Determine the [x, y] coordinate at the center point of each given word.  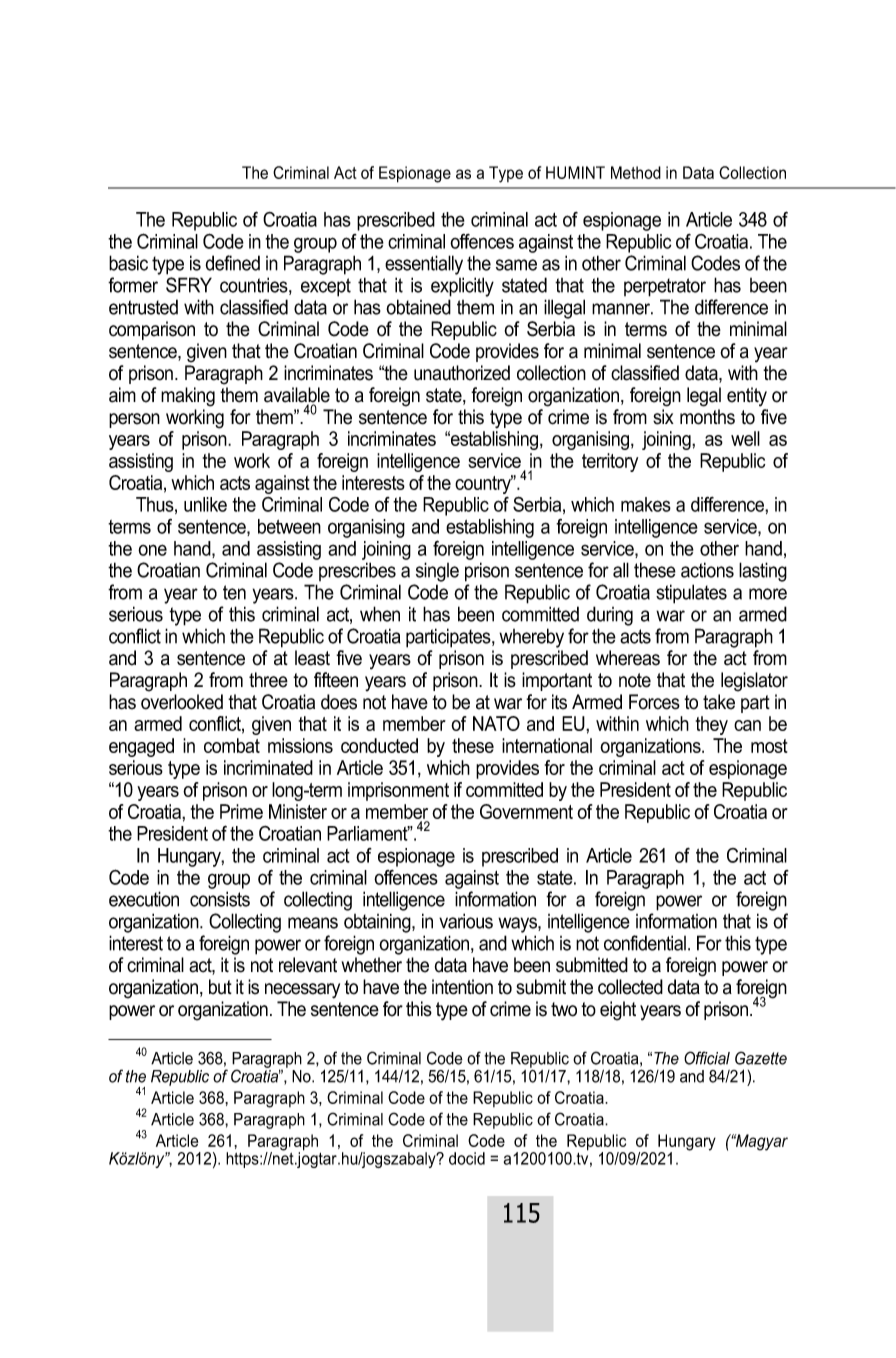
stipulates [691, 594]
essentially [424, 265]
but [220, 987]
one [152, 550]
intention [462, 987]
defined [233, 263]
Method [636, 172]
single [437, 572]
